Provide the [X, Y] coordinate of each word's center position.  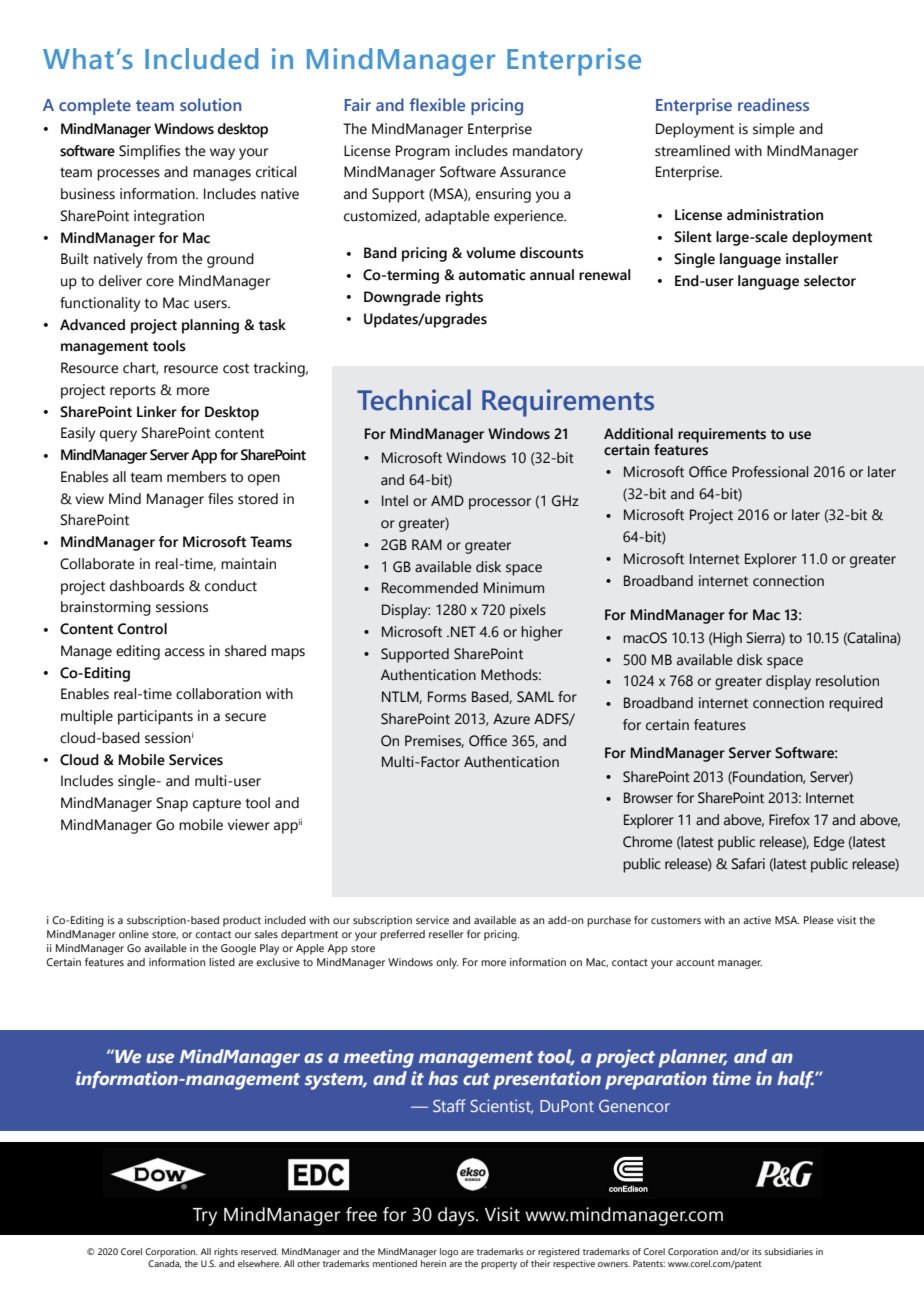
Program [423, 152]
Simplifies [149, 152]
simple [774, 130]
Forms [447, 697]
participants [155, 717]
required [856, 704]
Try [205, 1217]
